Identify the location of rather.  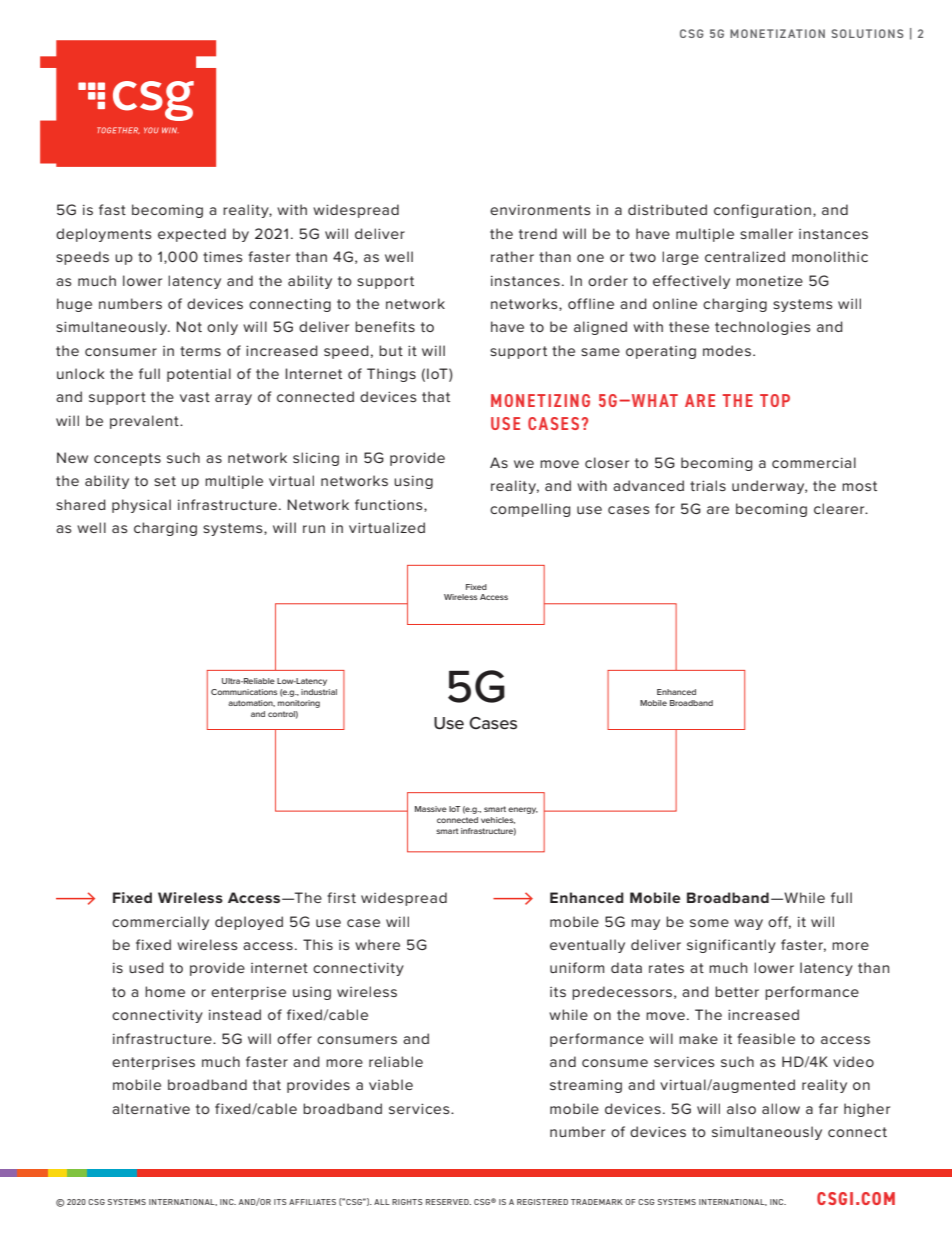
(512, 256).
